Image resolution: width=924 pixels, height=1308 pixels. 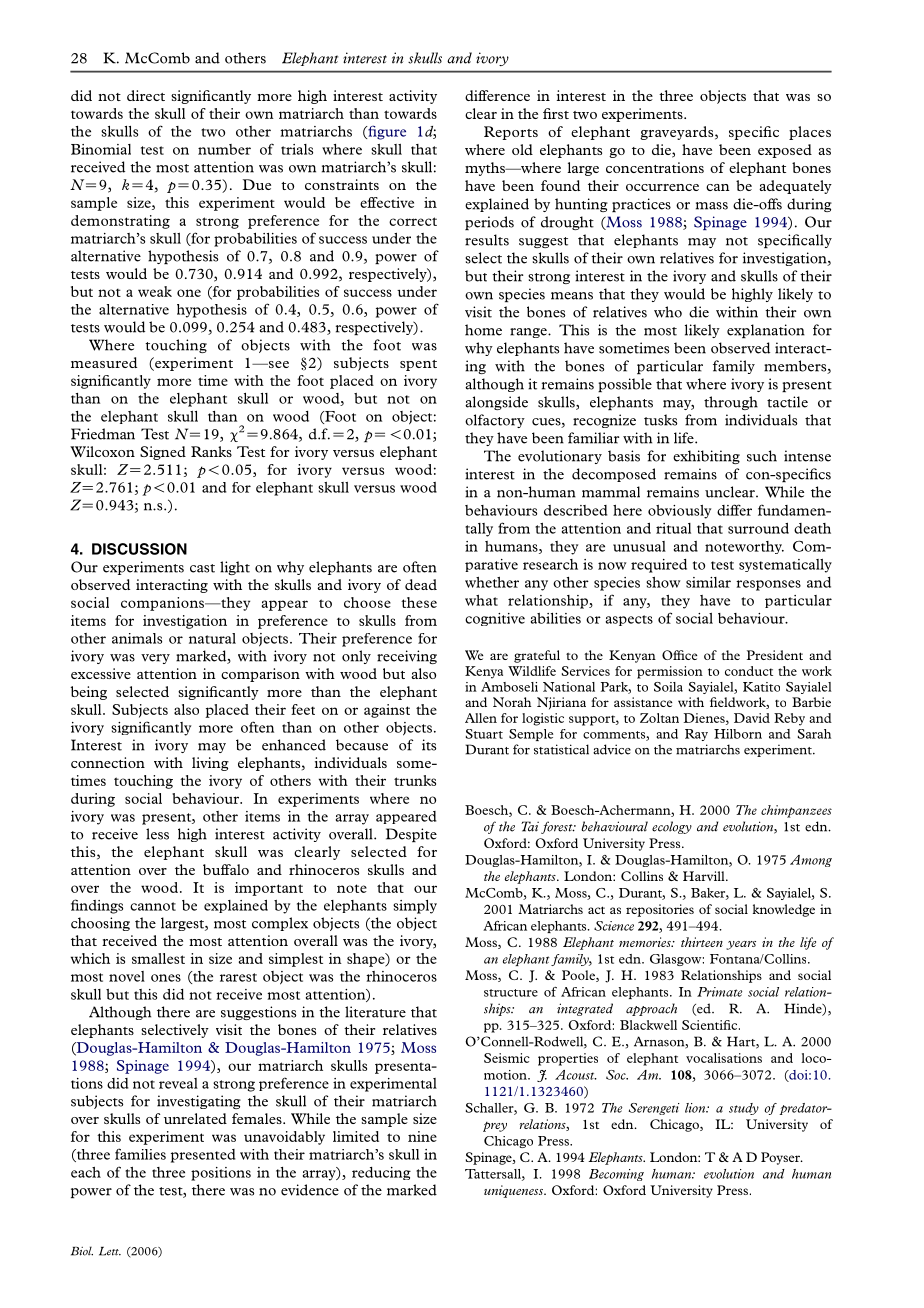 I want to click on Lett, so click(x=110, y=1251).
